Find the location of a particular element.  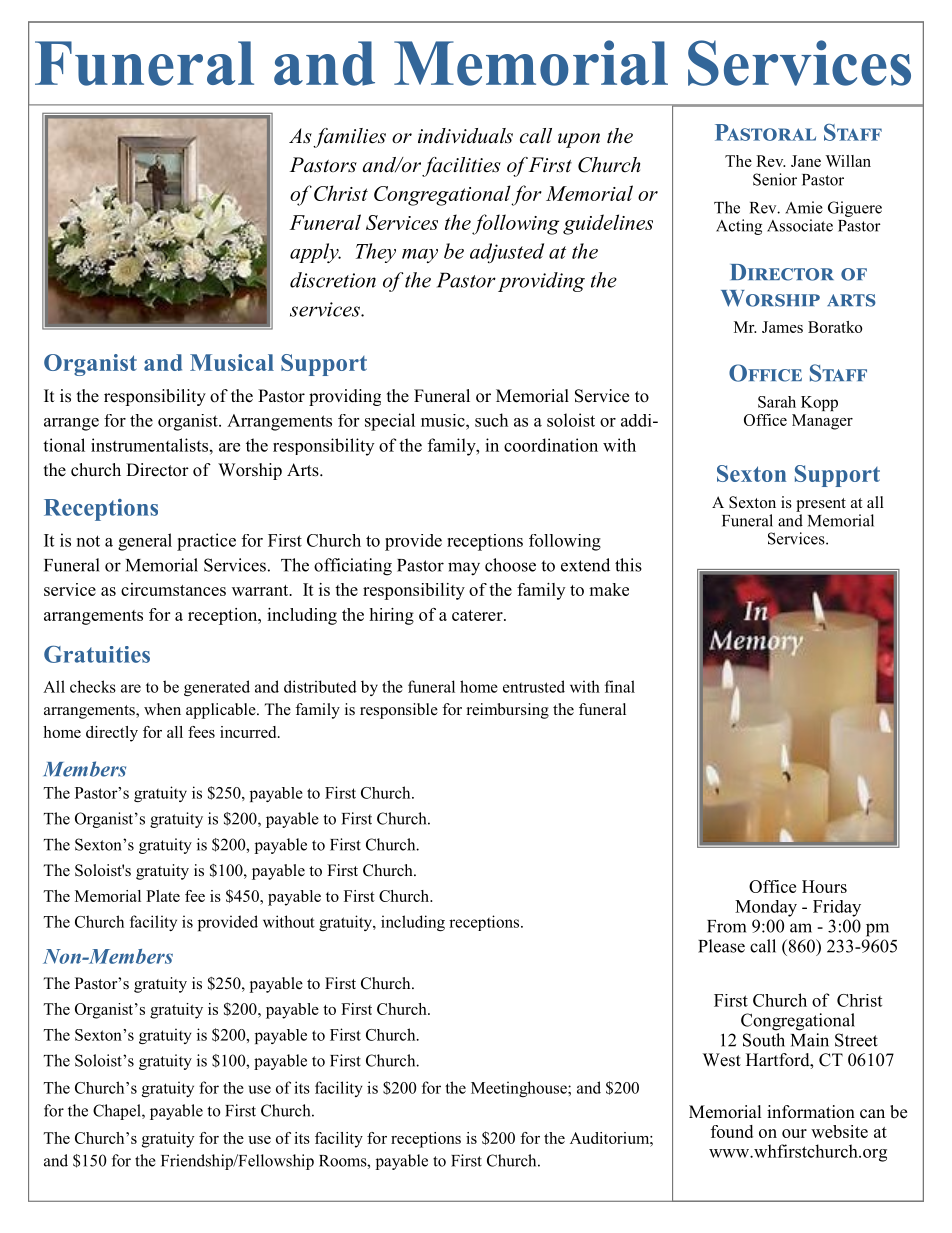

facilities is located at coordinates (461, 167).
